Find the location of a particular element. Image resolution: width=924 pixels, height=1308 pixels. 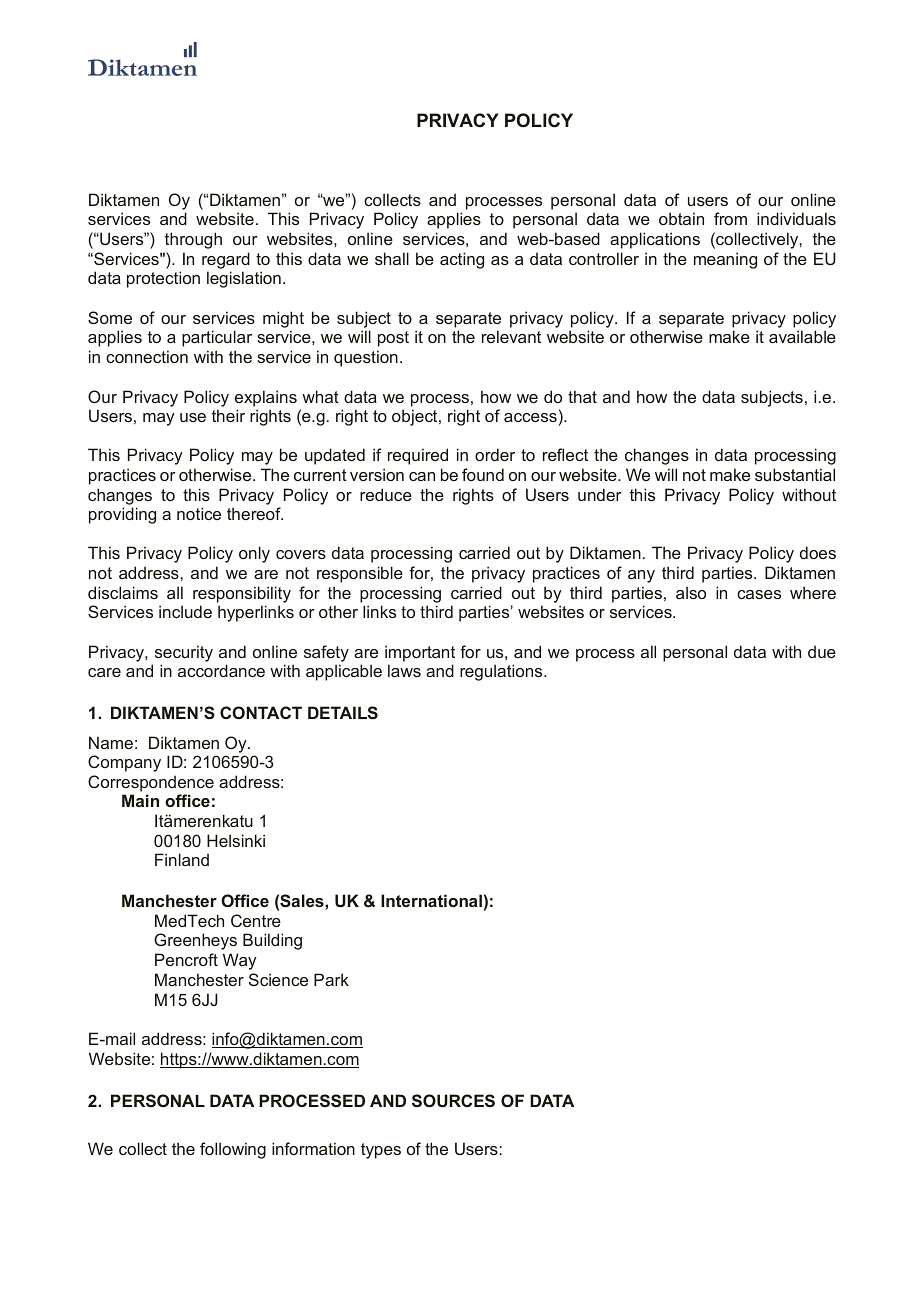

International is located at coordinates (431, 900).
